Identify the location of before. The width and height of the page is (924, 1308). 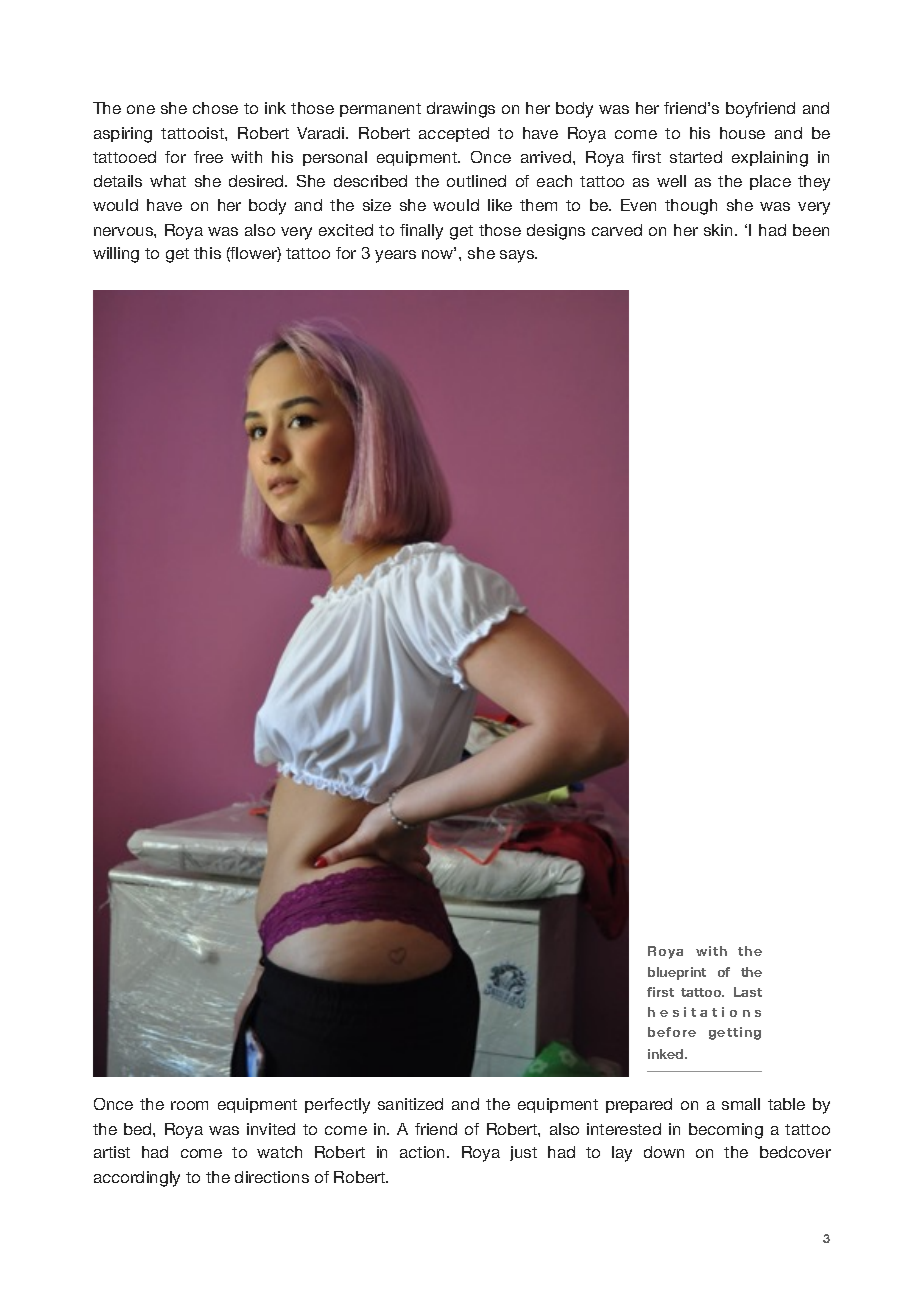
(672, 1032).
